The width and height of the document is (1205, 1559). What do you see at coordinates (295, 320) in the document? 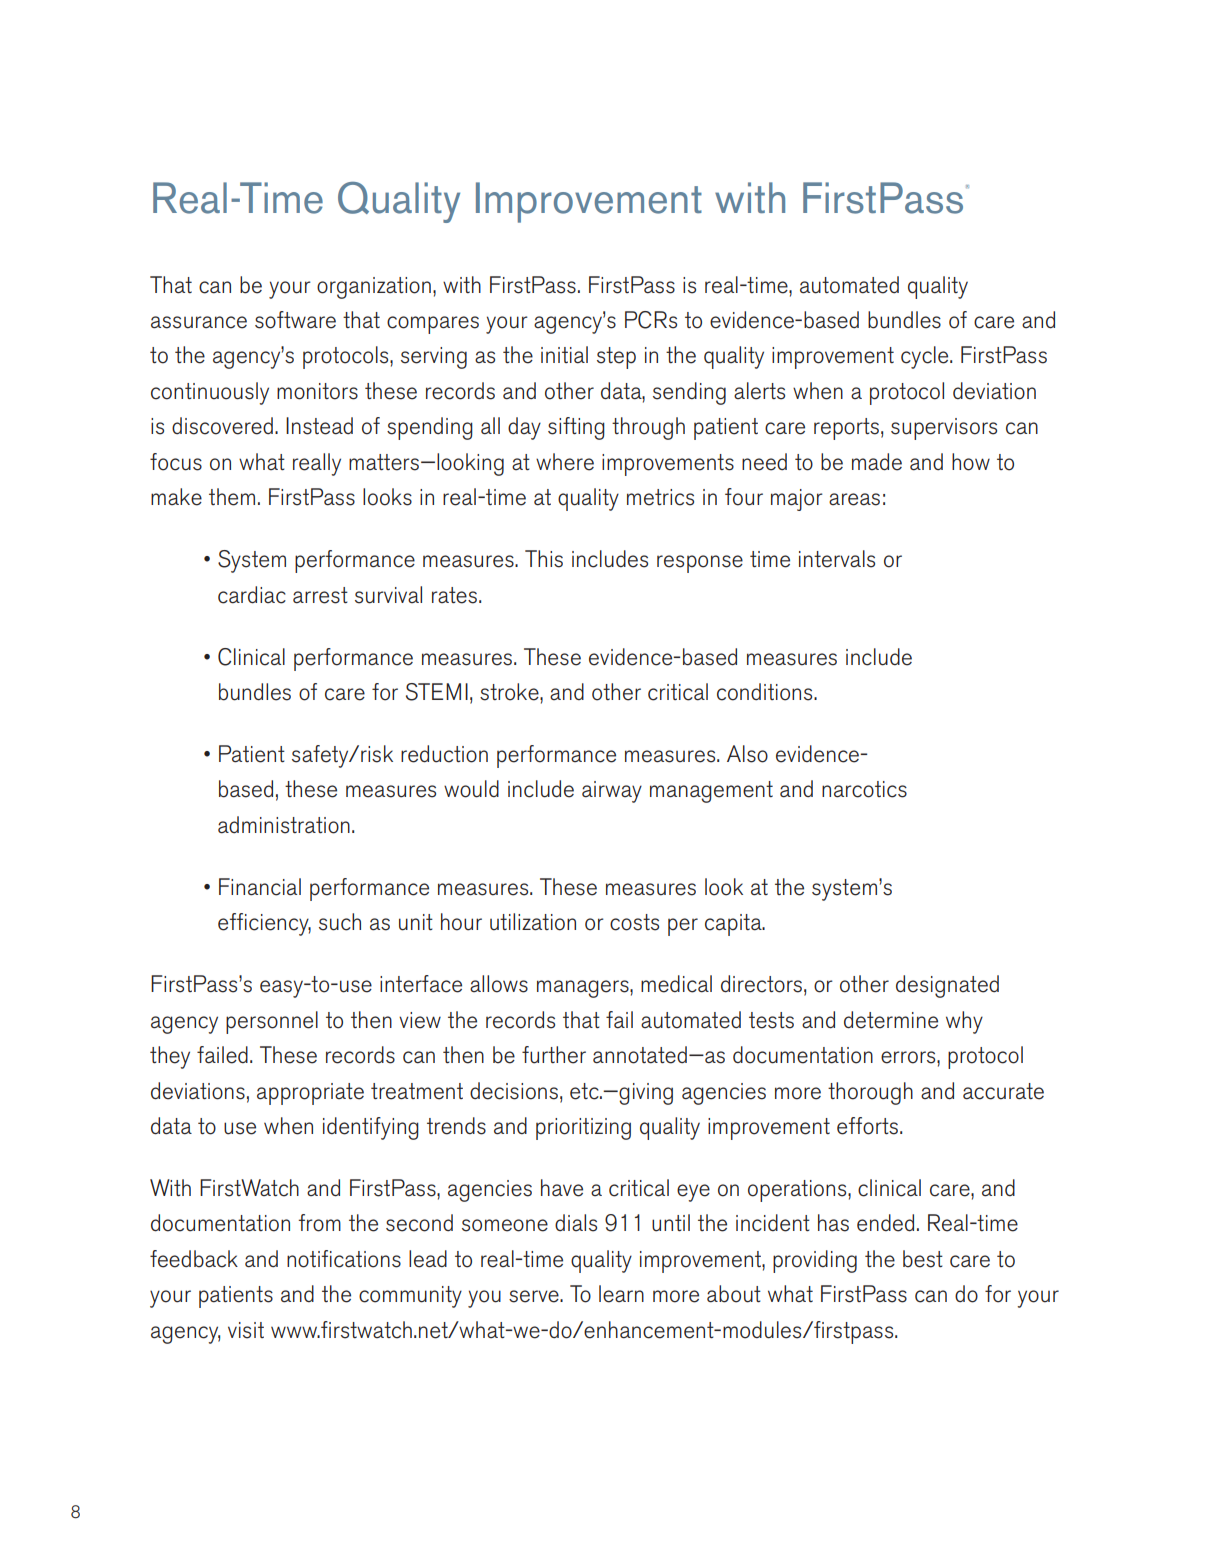
I see `software` at bounding box center [295, 320].
